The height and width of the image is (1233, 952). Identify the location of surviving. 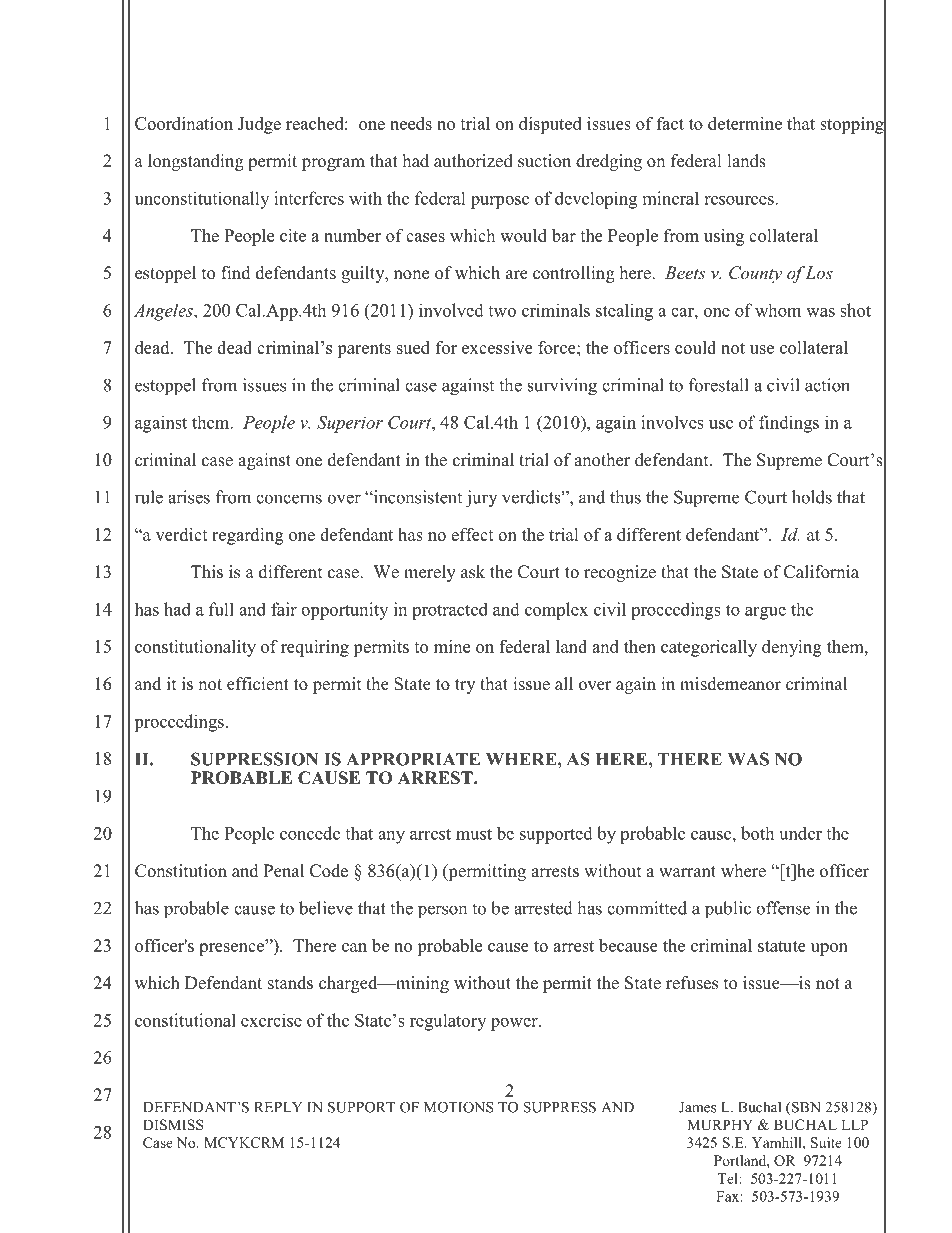
(562, 387).
